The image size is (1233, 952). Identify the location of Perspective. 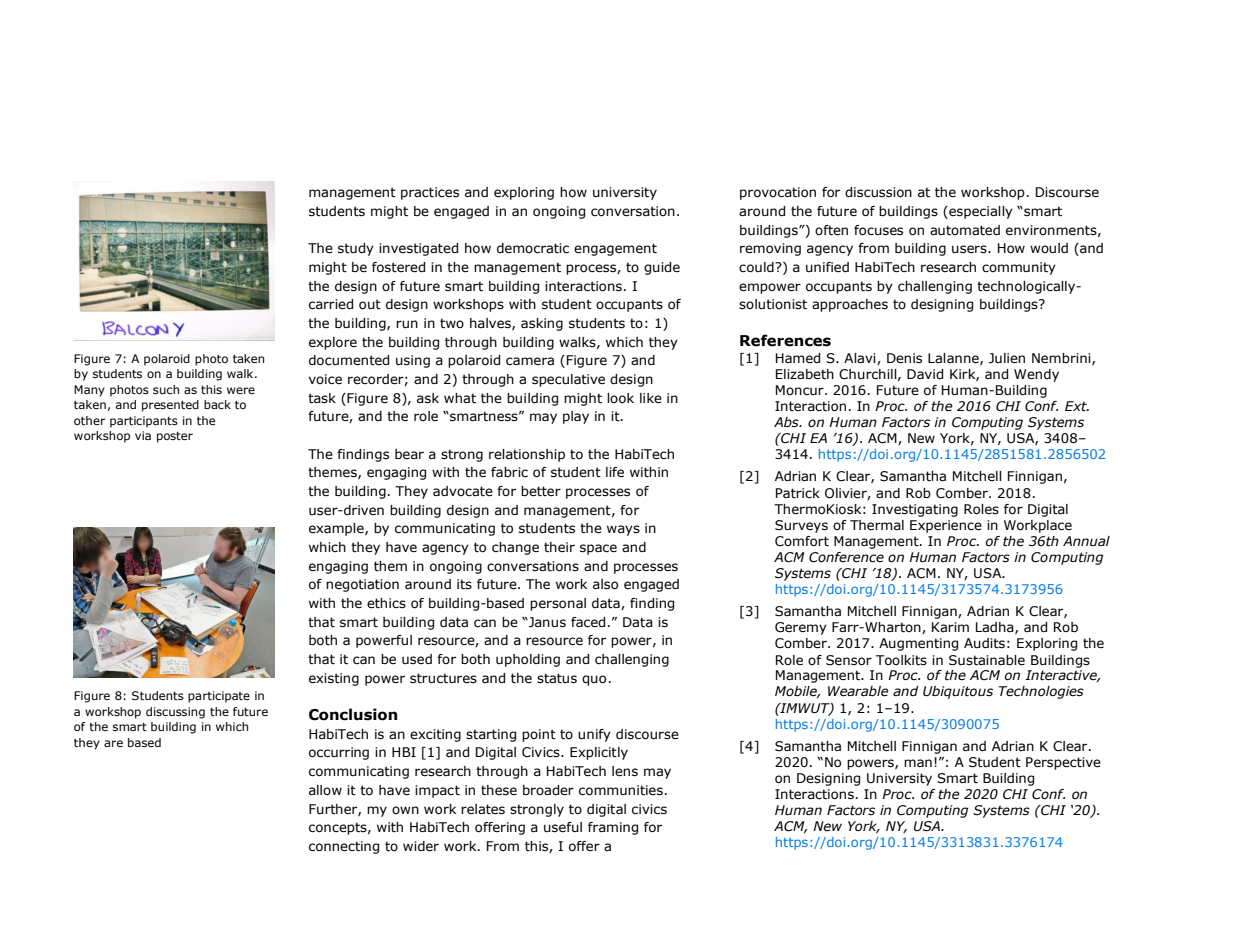
(1063, 763).
